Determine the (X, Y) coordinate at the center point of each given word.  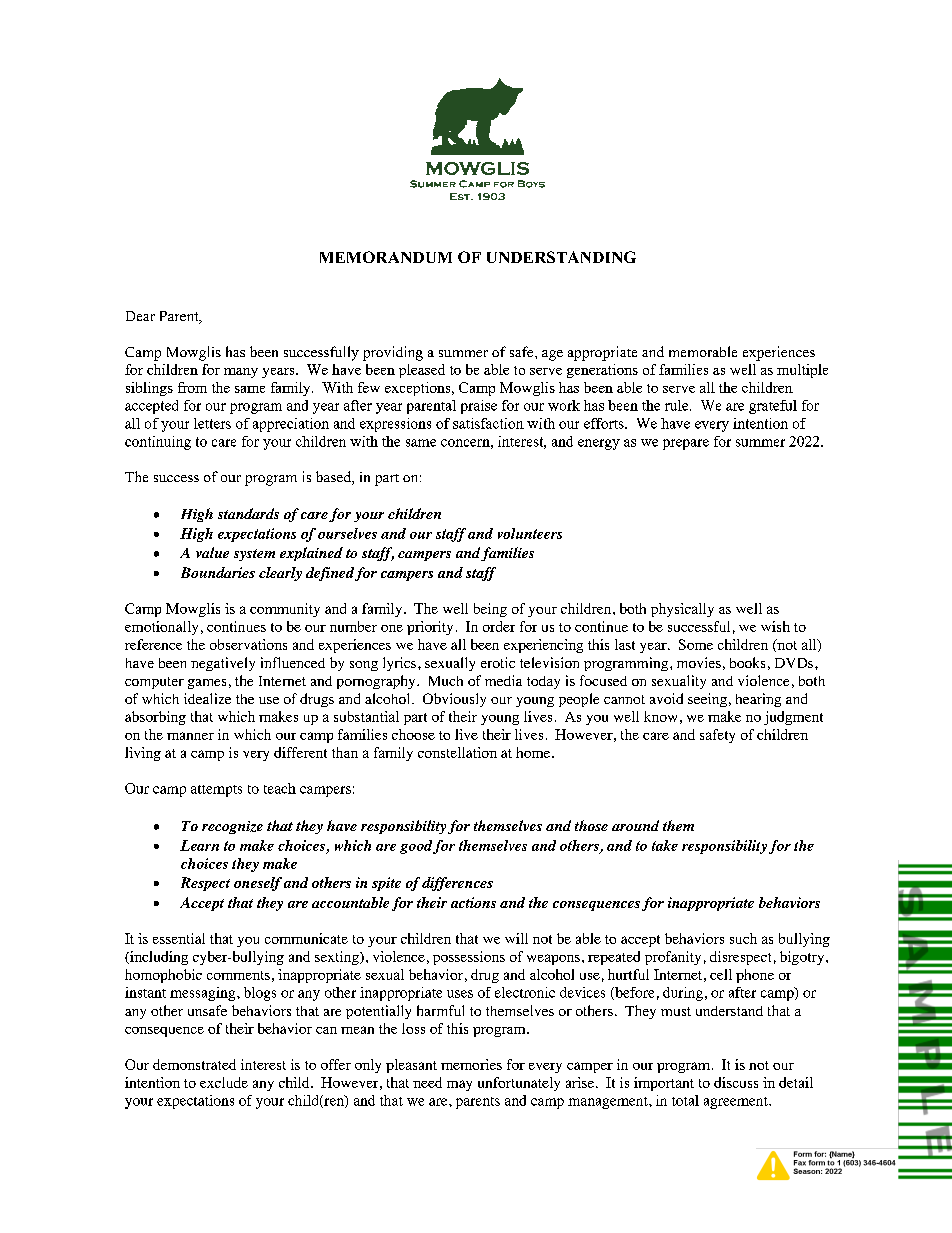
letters (212, 423)
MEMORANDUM (386, 257)
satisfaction (488, 423)
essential (179, 938)
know (660, 716)
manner (190, 736)
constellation (457, 752)
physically (682, 610)
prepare (686, 444)
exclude (224, 1082)
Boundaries (218, 572)
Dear (140, 316)
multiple (802, 371)
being (490, 610)
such (743, 938)
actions (473, 902)
